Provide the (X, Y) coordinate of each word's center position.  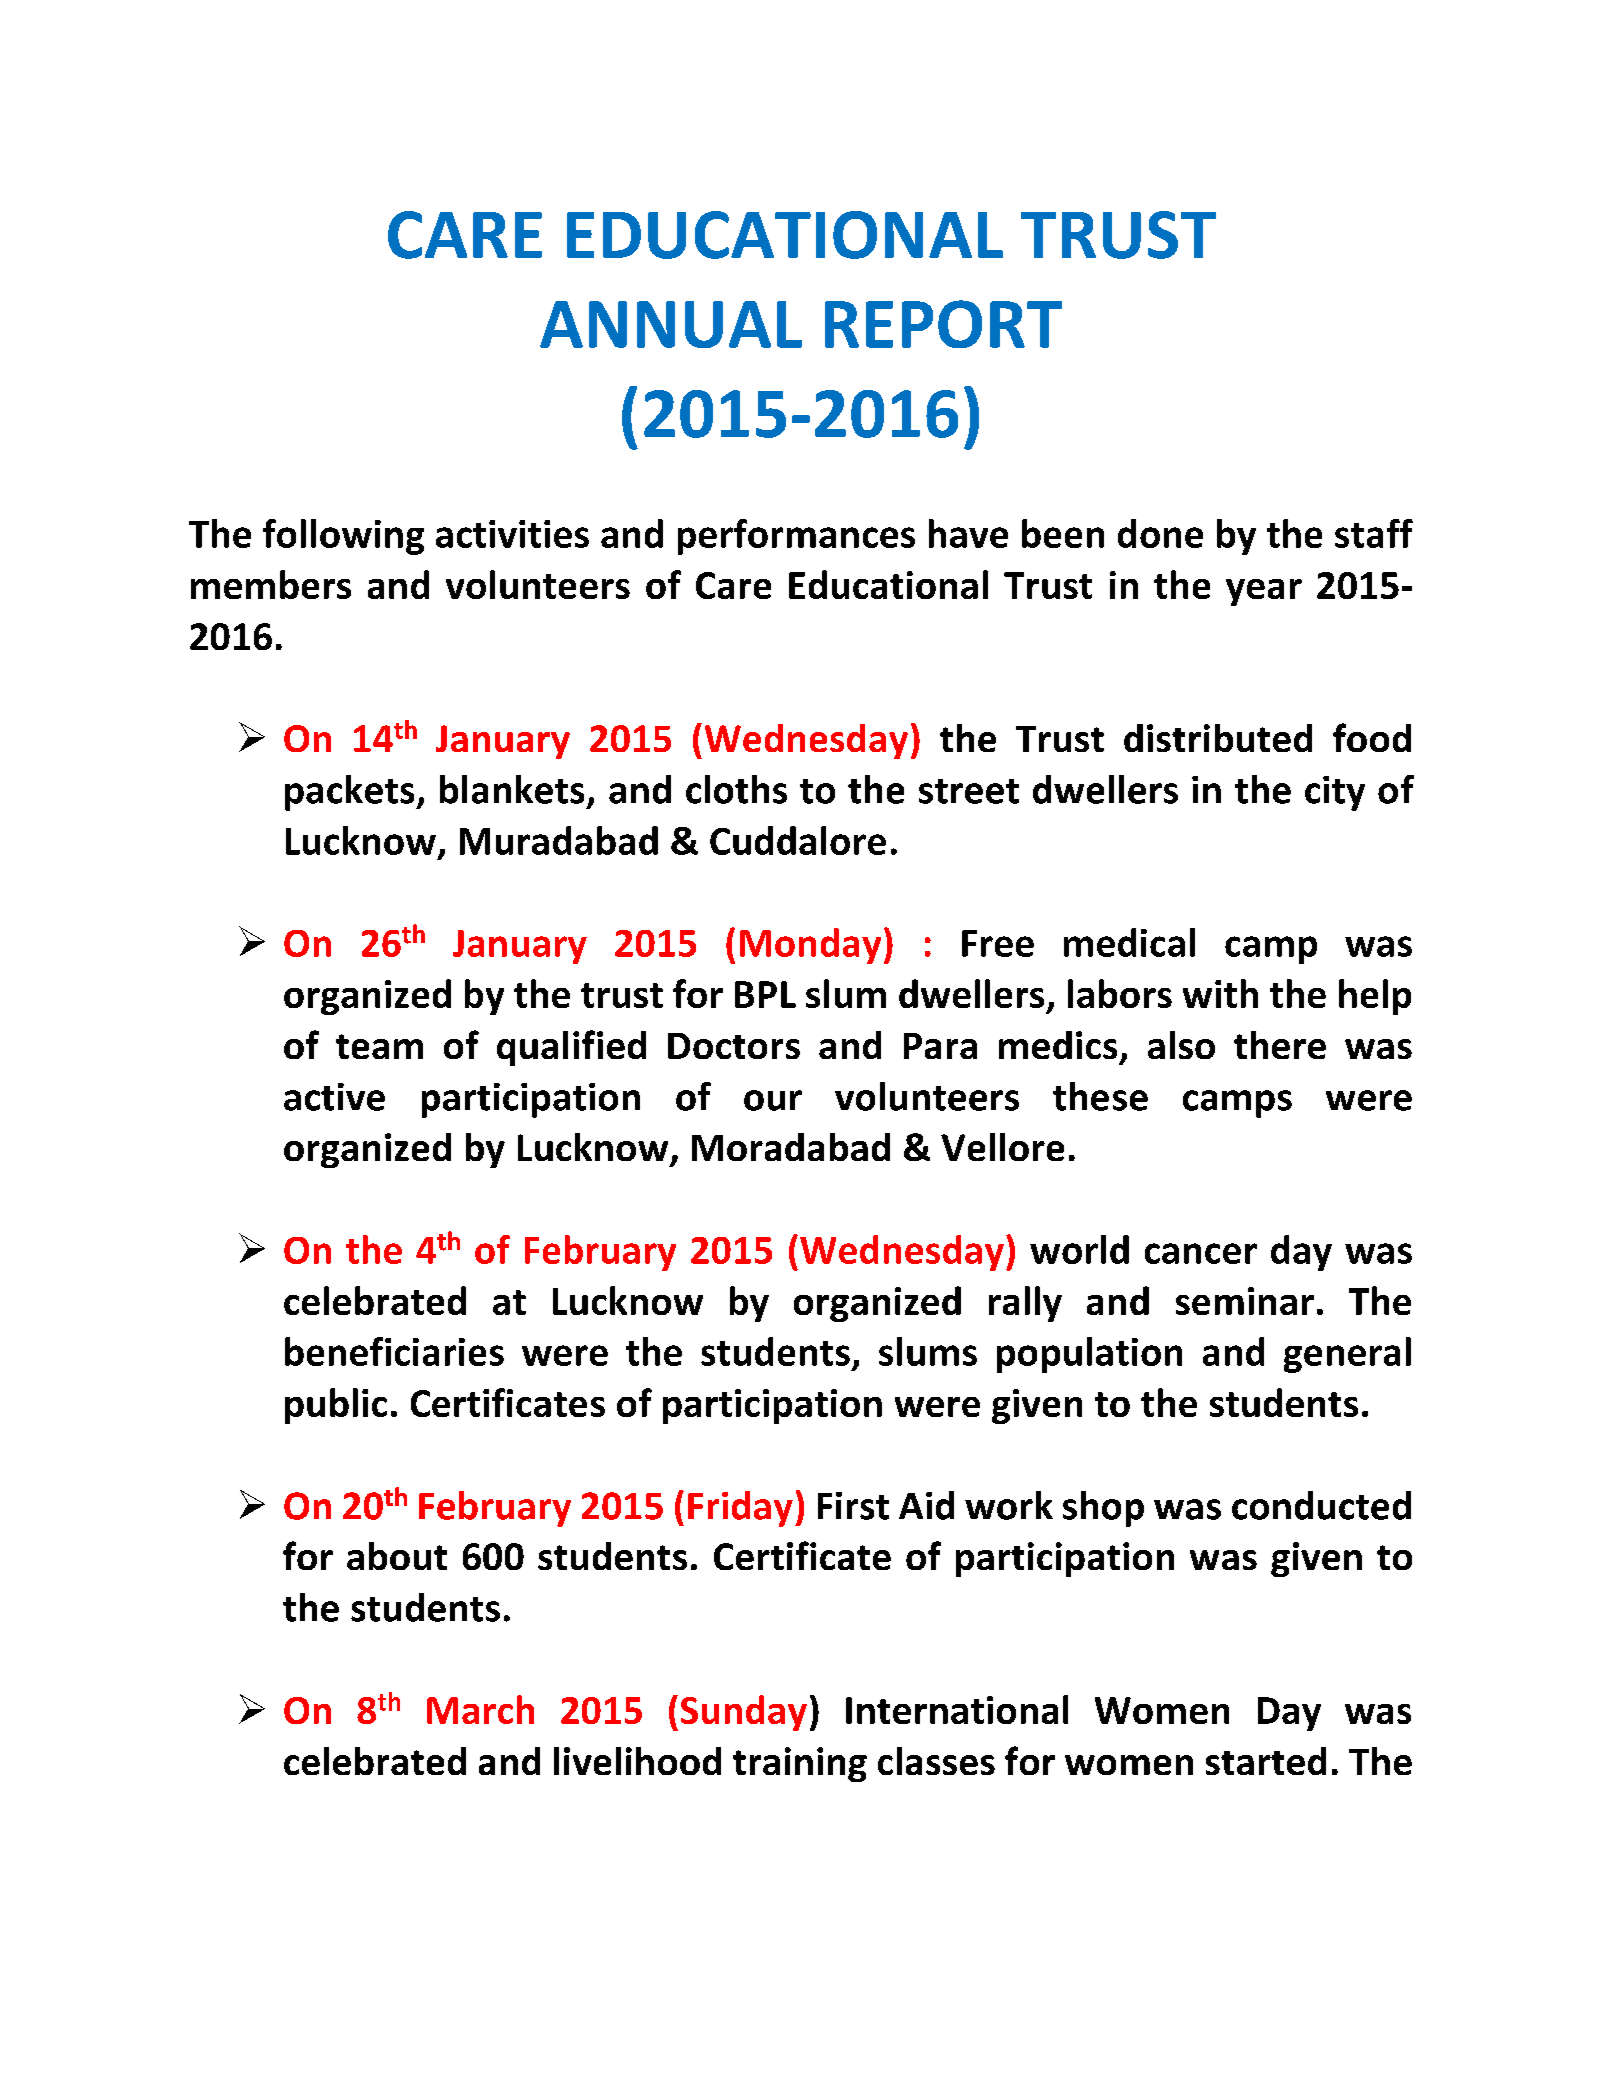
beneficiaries (394, 1351)
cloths (736, 789)
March (480, 1709)
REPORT (943, 324)
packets (351, 793)
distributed (1218, 738)
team (379, 1046)
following (343, 537)
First (853, 1506)
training (800, 1764)
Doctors (734, 1046)
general (1347, 1355)
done (1160, 533)
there (1280, 1045)
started (1266, 1761)
